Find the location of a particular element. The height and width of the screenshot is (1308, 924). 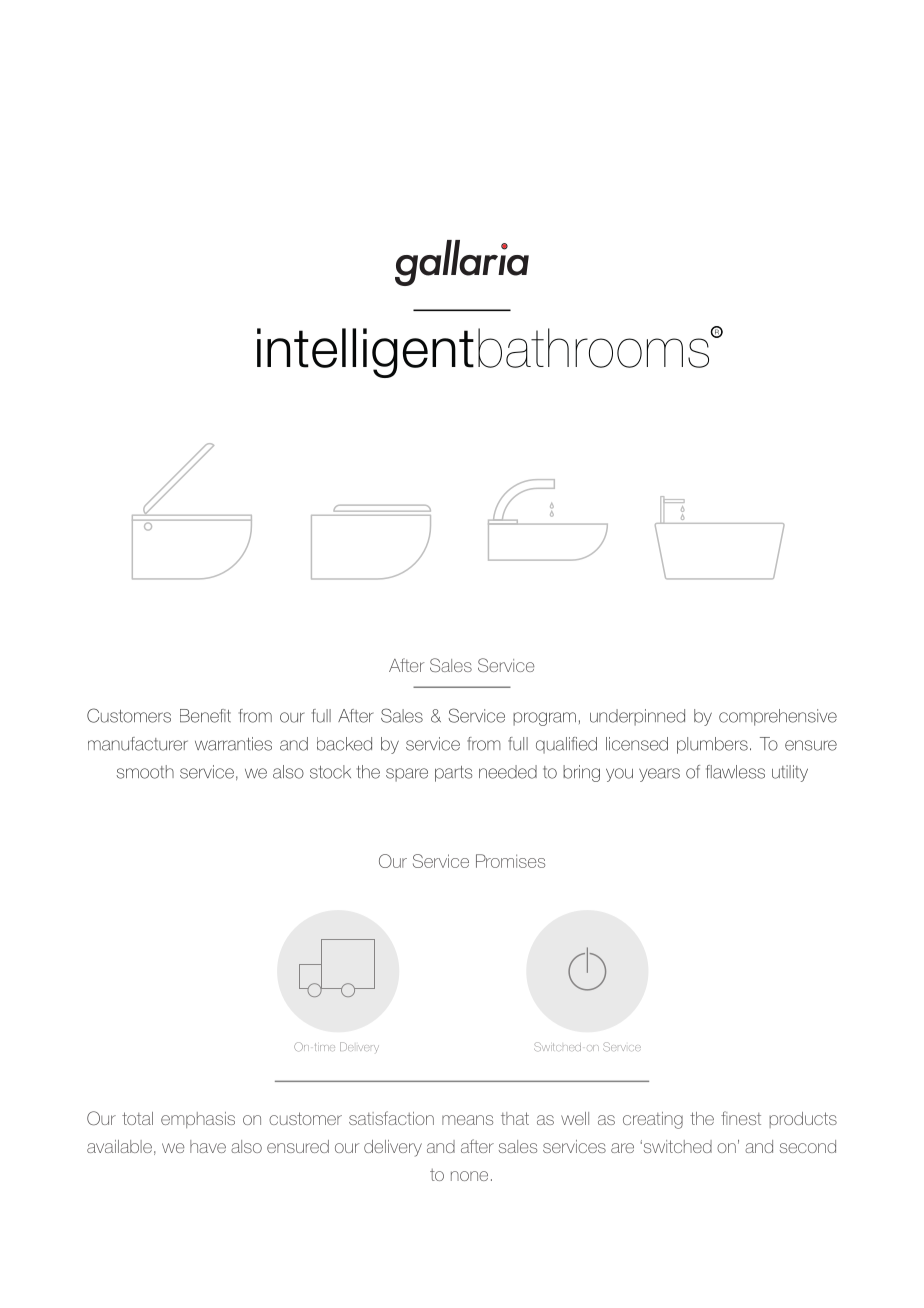

parts is located at coordinates (453, 774).
